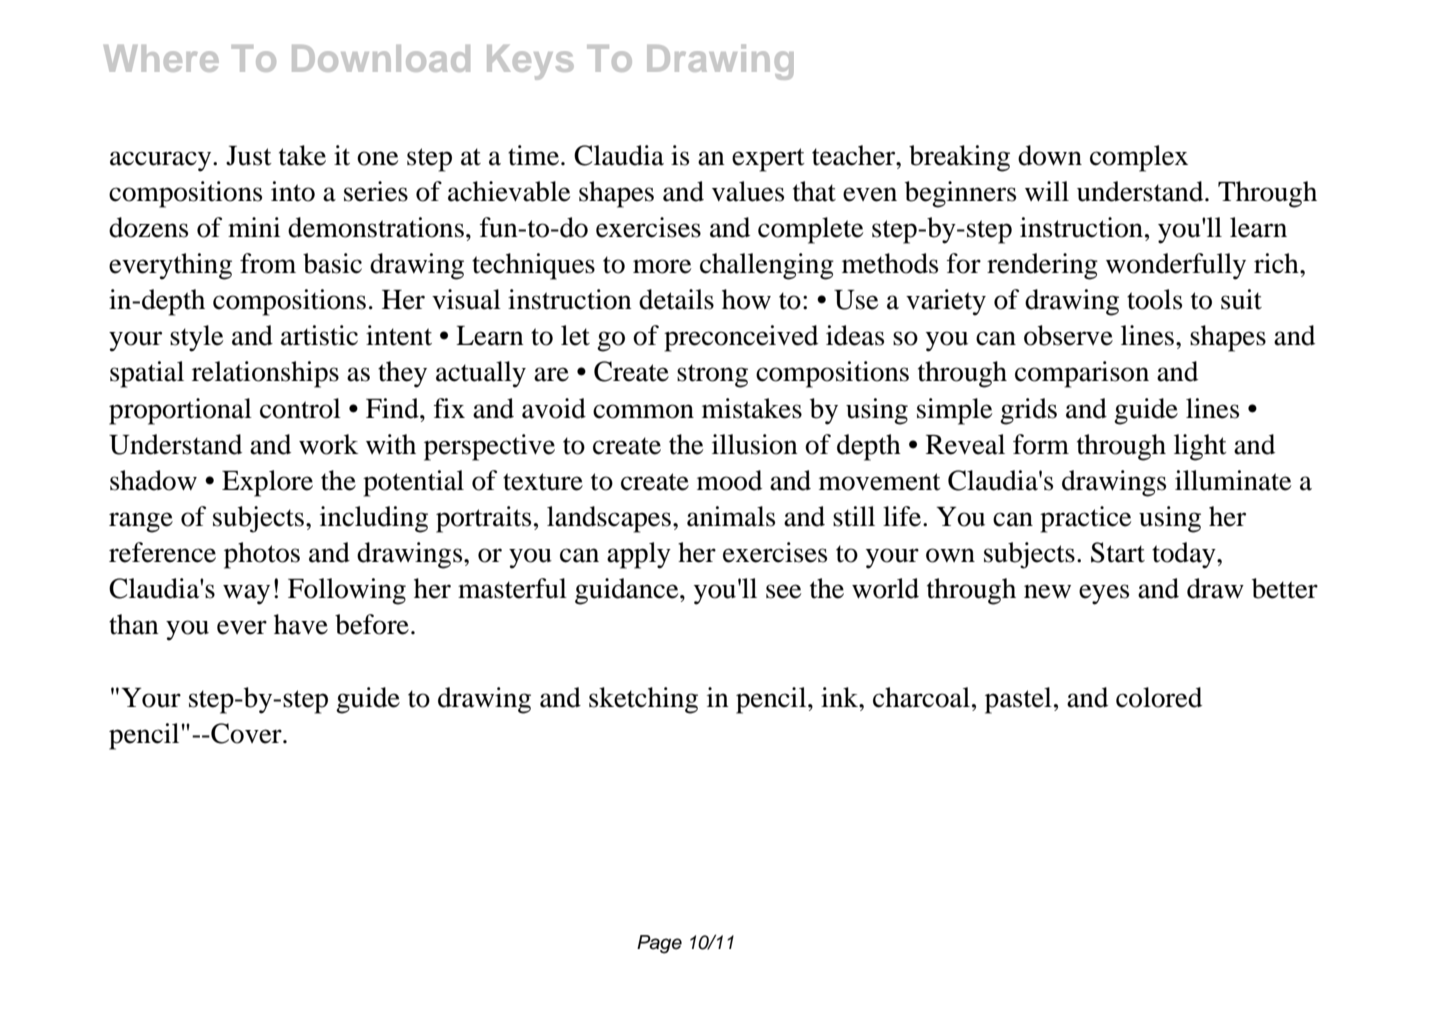 The width and height of the page is (1434, 1011). I want to click on Keys, so click(530, 62).
